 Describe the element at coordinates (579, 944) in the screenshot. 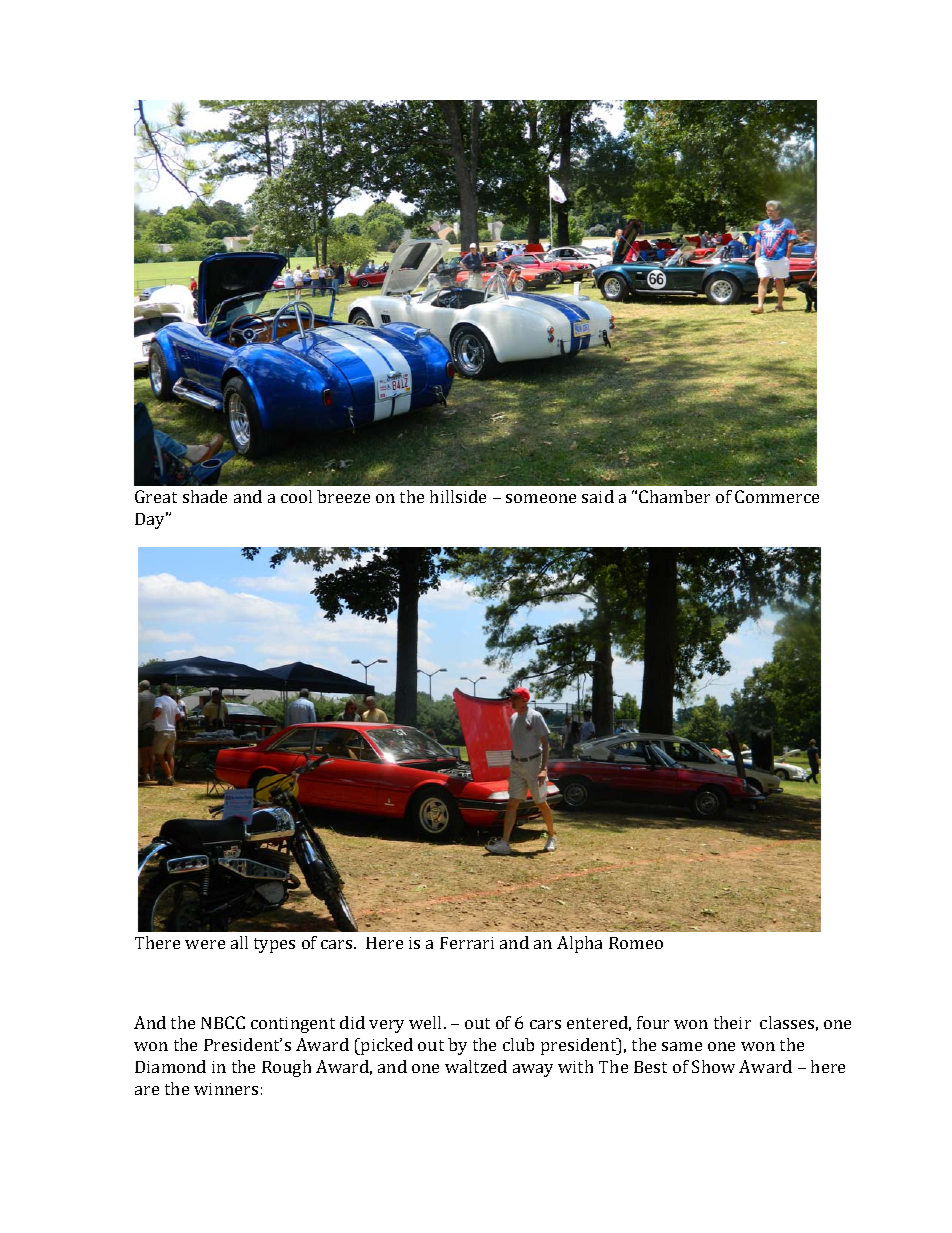

I see `Alpha` at that location.
